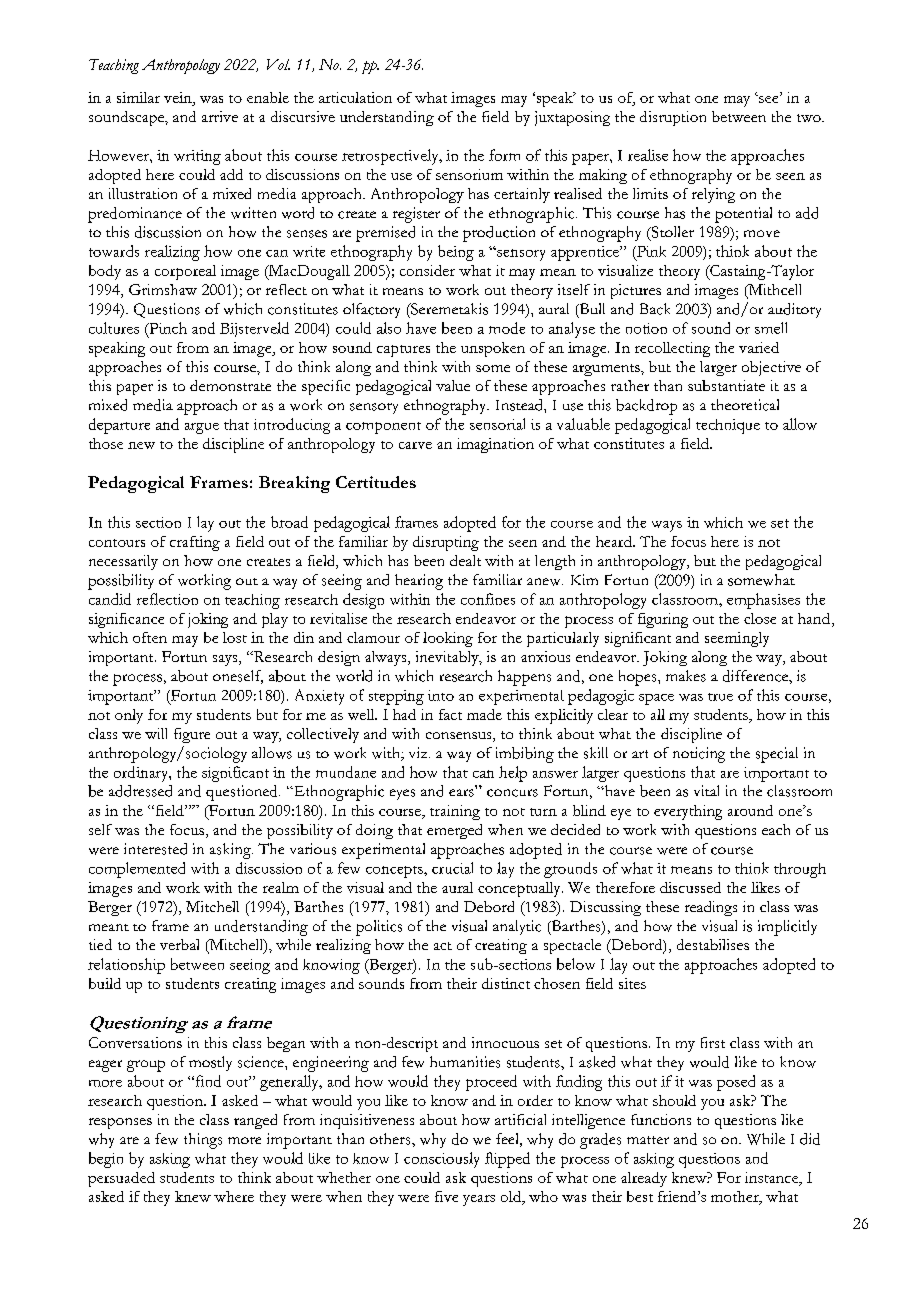 The height and width of the image is (1307, 924). Describe the element at coordinates (179, 99) in the image. I see `vein` at that location.
